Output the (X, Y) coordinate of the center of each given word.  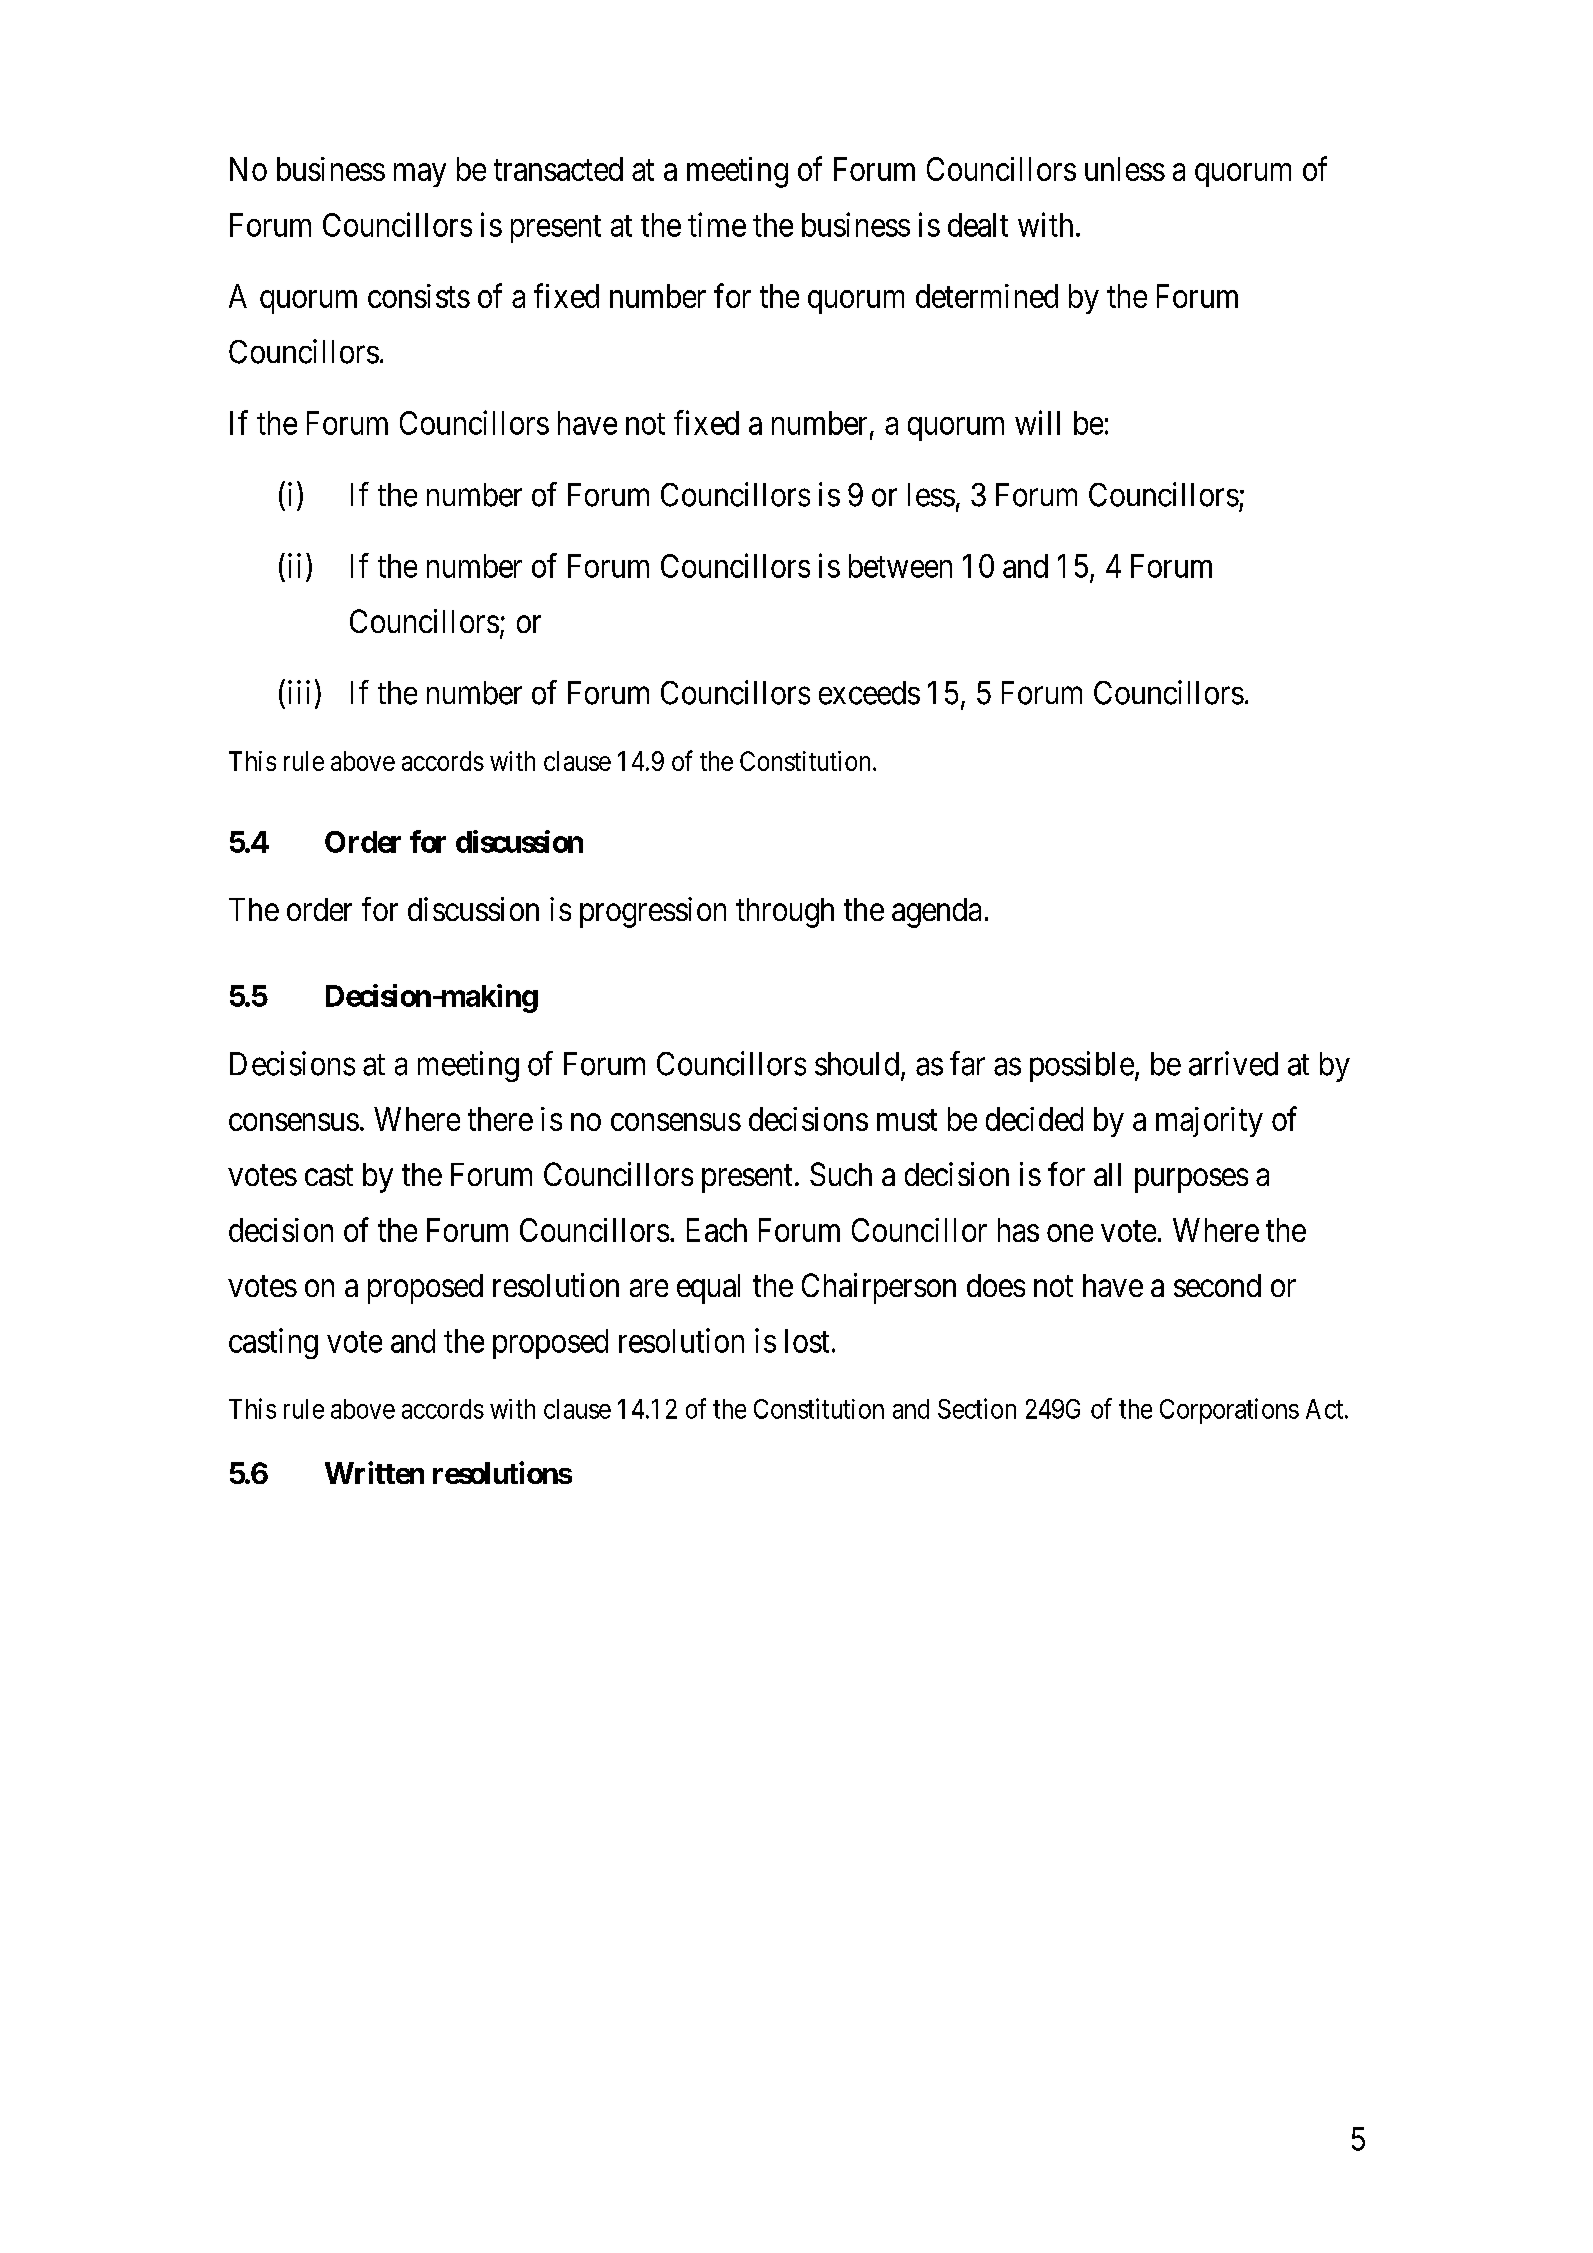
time (717, 224)
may (420, 175)
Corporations (1229, 1411)
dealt (978, 225)
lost (807, 1341)
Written (374, 1472)
